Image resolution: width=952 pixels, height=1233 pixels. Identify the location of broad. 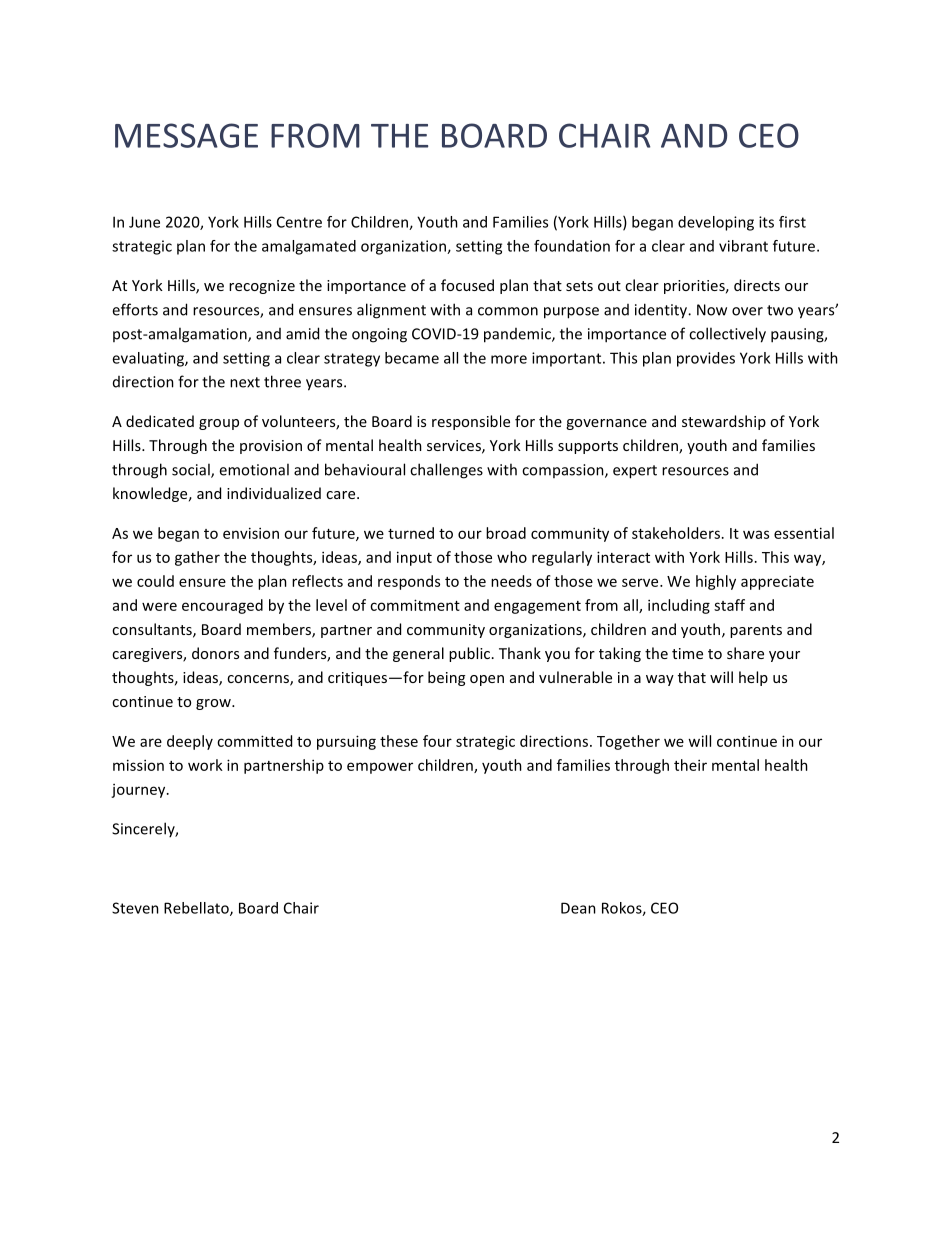
(506, 533).
